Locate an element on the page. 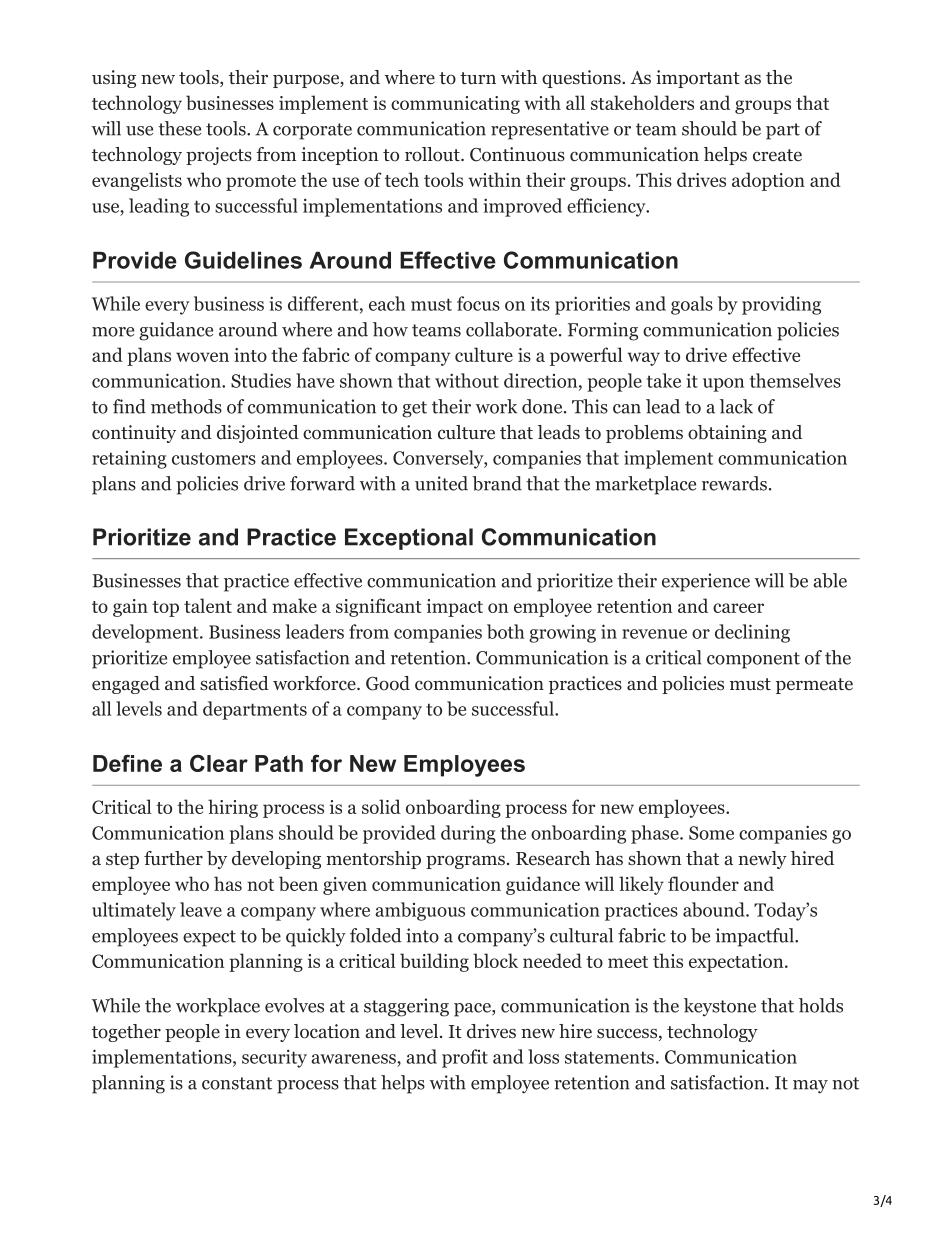  during is located at coordinates (468, 834).
